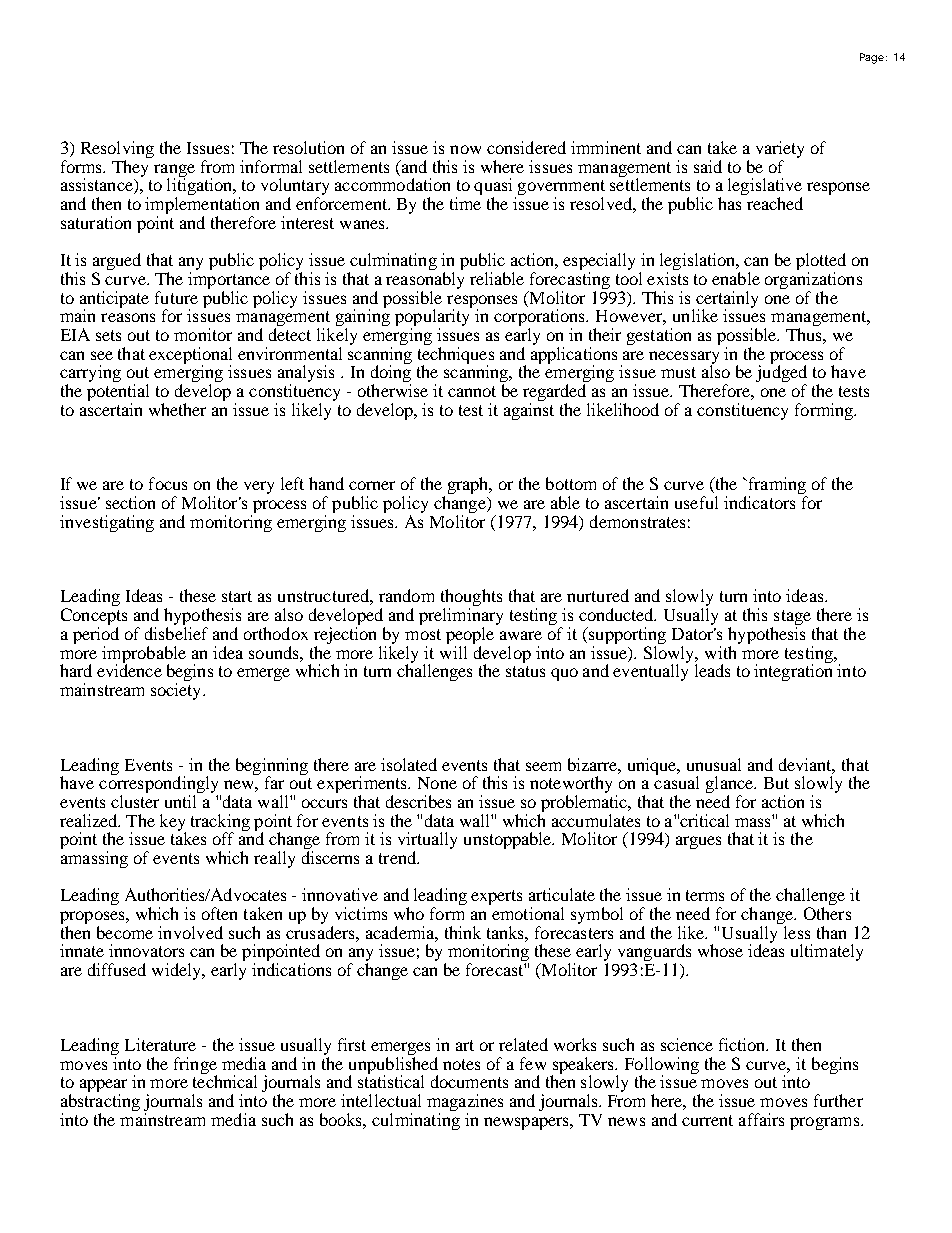 This screenshot has height=1233, width=952. Describe the element at coordinates (471, 599) in the screenshot. I see `thoughts` at that location.
